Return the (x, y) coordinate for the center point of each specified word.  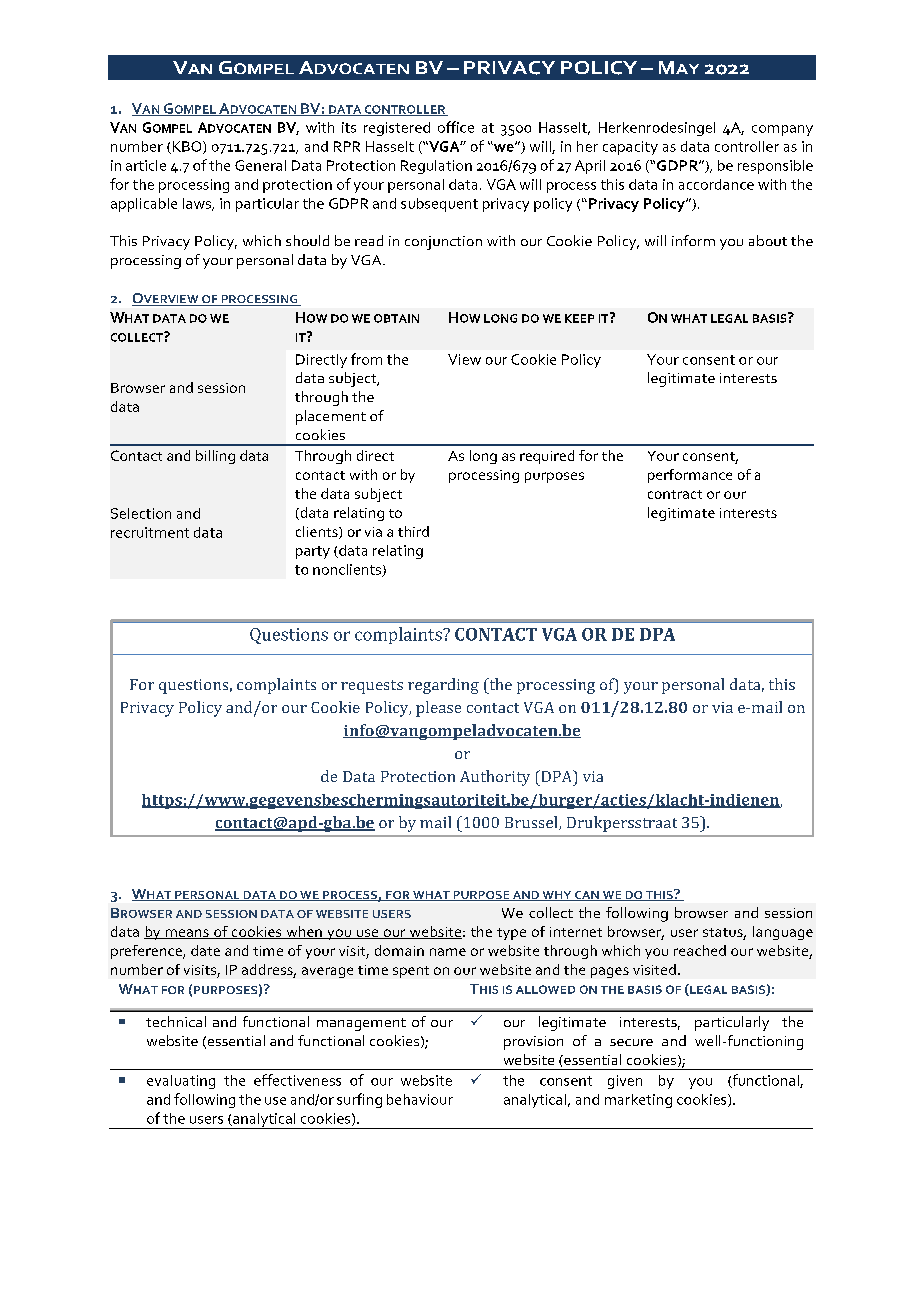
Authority (495, 778)
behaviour (420, 1099)
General (260, 165)
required (547, 457)
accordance (716, 184)
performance (690, 476)
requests (372, 687)
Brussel (532, 823)
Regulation (436, 167)
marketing (638, 1101)
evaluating (181, 1082)
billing (215, 457)
